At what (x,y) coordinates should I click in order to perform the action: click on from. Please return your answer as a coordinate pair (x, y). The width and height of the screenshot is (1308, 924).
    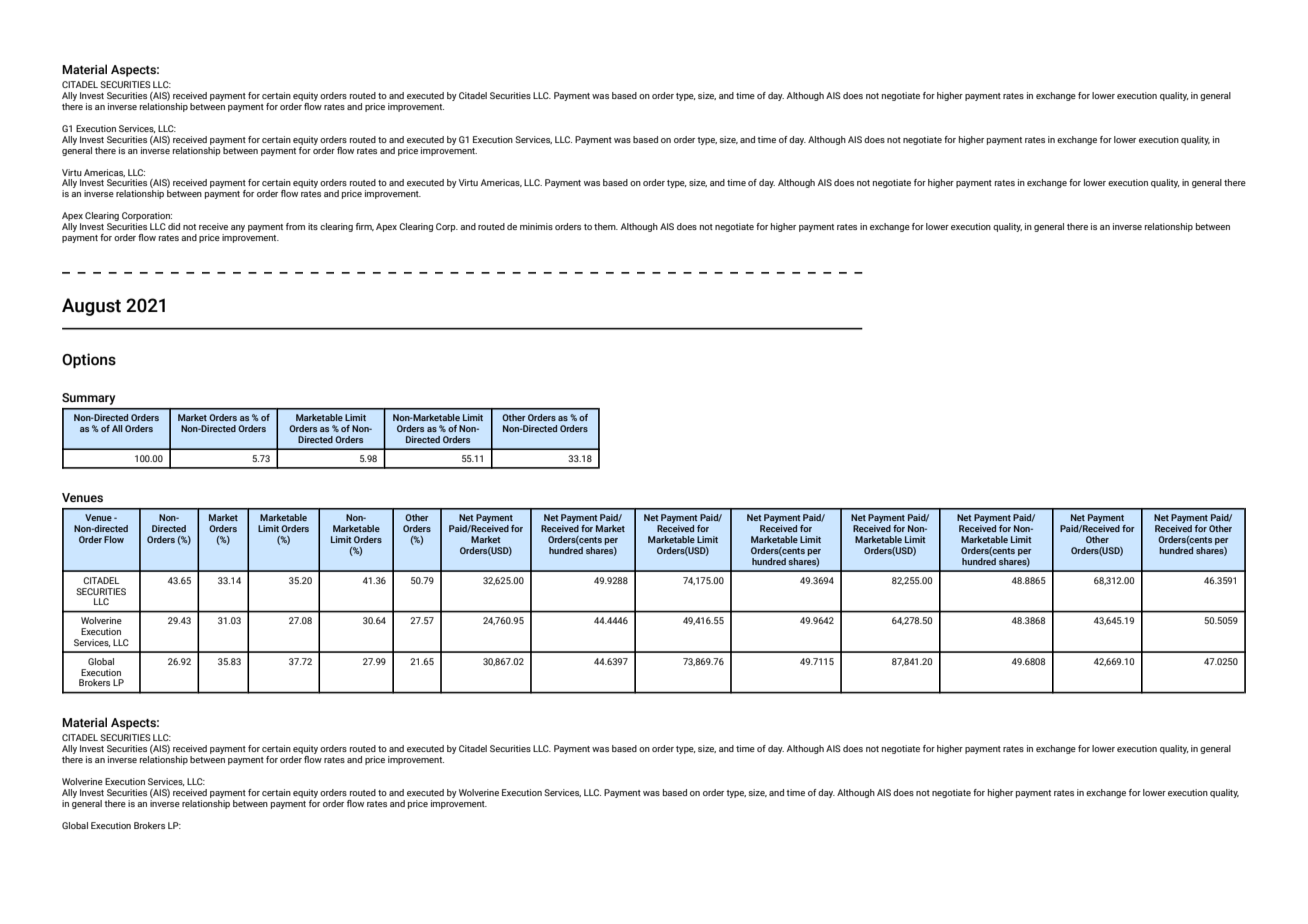
    Looking at the image, I should click on (295, 226).
